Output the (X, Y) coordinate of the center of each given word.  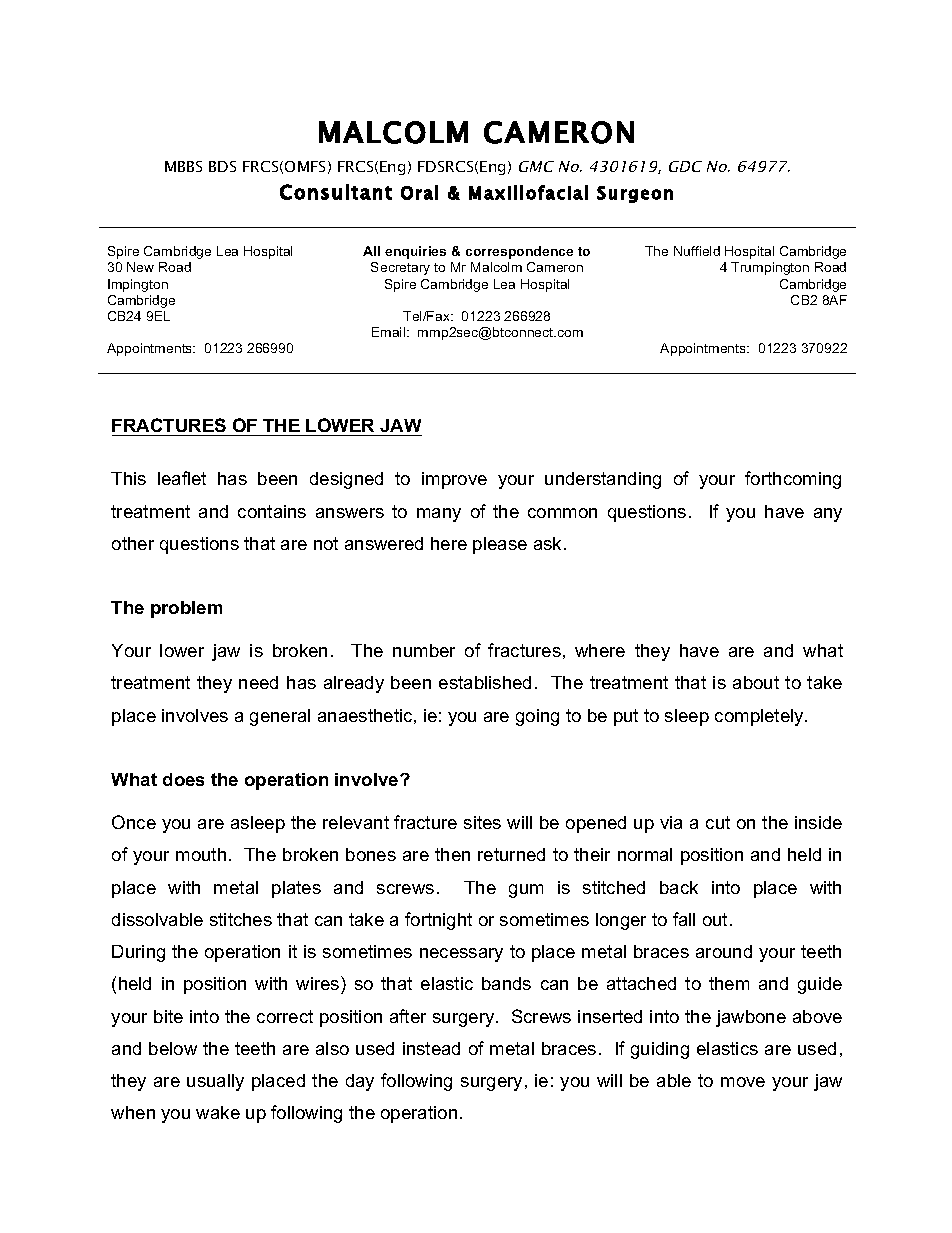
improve (454, 480)
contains (272, 511)
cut (718, 822)
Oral (419, 192)
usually (215, 1082)
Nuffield (697, 251)
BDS (222, 166)
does (183, 779)
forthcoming (793, 480)
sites (482, 822)
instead (431, 1048)
